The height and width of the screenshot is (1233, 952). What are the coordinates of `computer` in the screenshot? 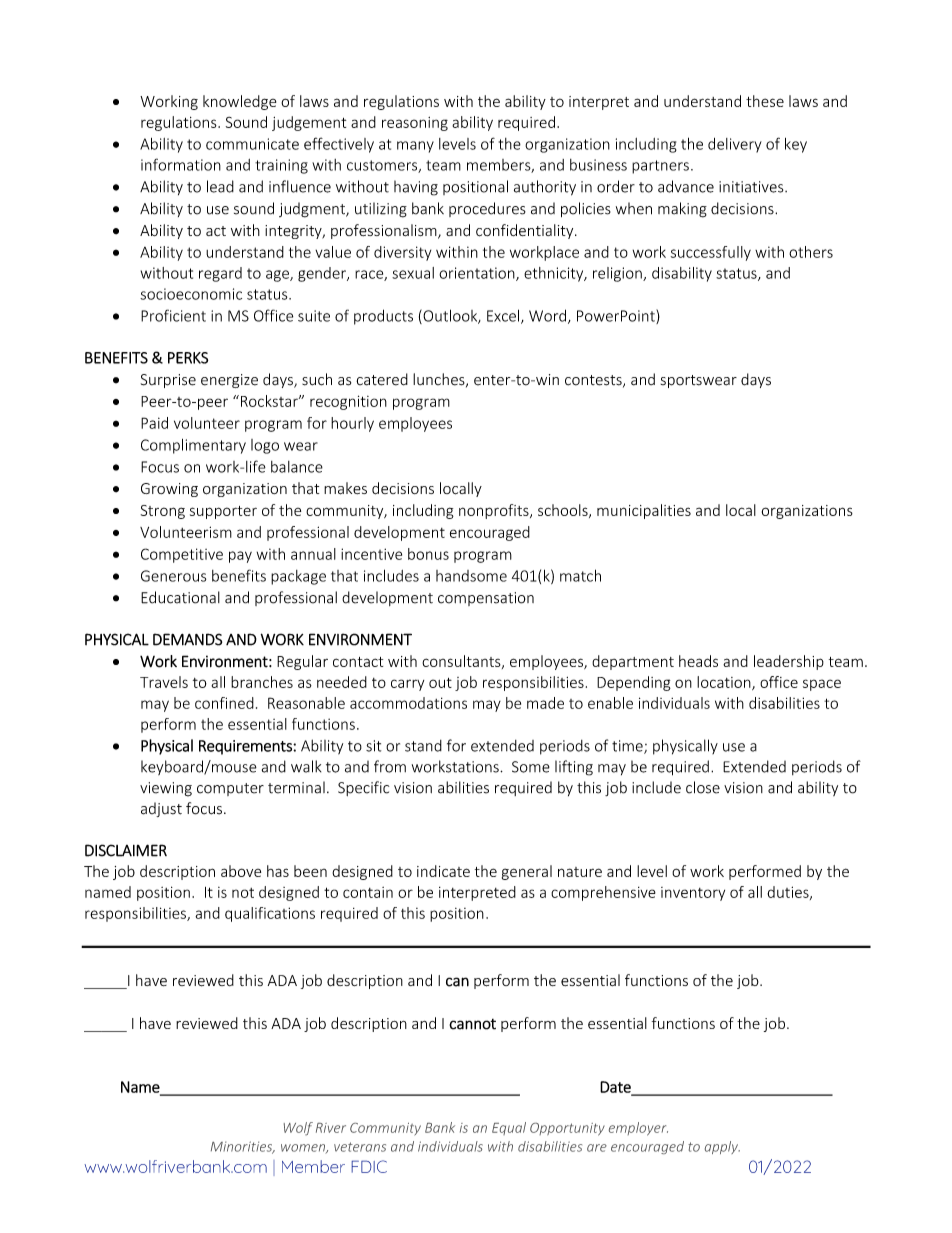 It's located at (230, 789).
